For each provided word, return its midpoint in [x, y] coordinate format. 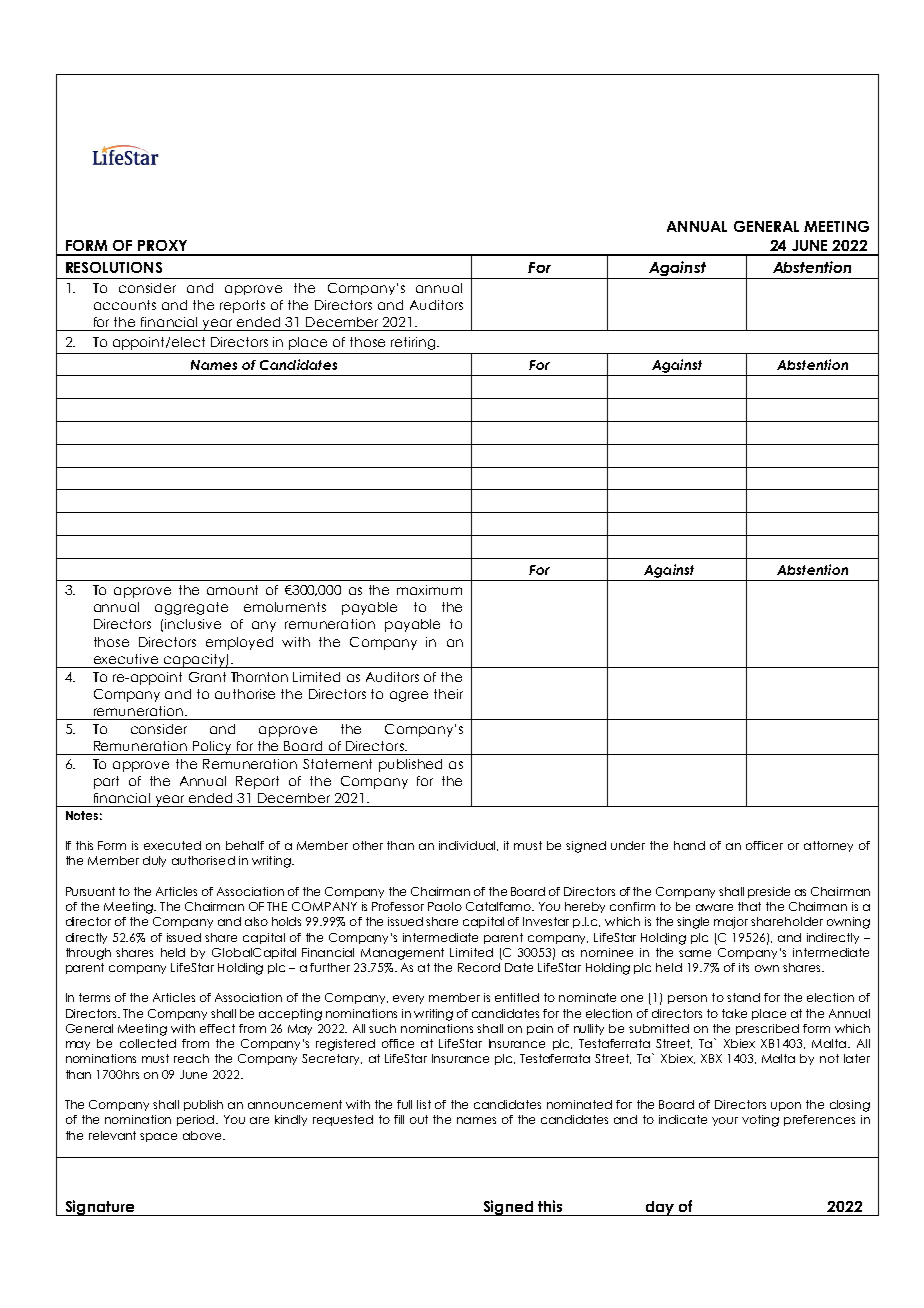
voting [760, 1121]
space [158, 1137]
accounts [125, 305]
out [419, 1119]
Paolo [445, 906]
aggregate [191, 608]
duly [154, 861]
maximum [429, 590]
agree [409, 696]
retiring [413, 343]
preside [769, 892]
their [448, 694]
